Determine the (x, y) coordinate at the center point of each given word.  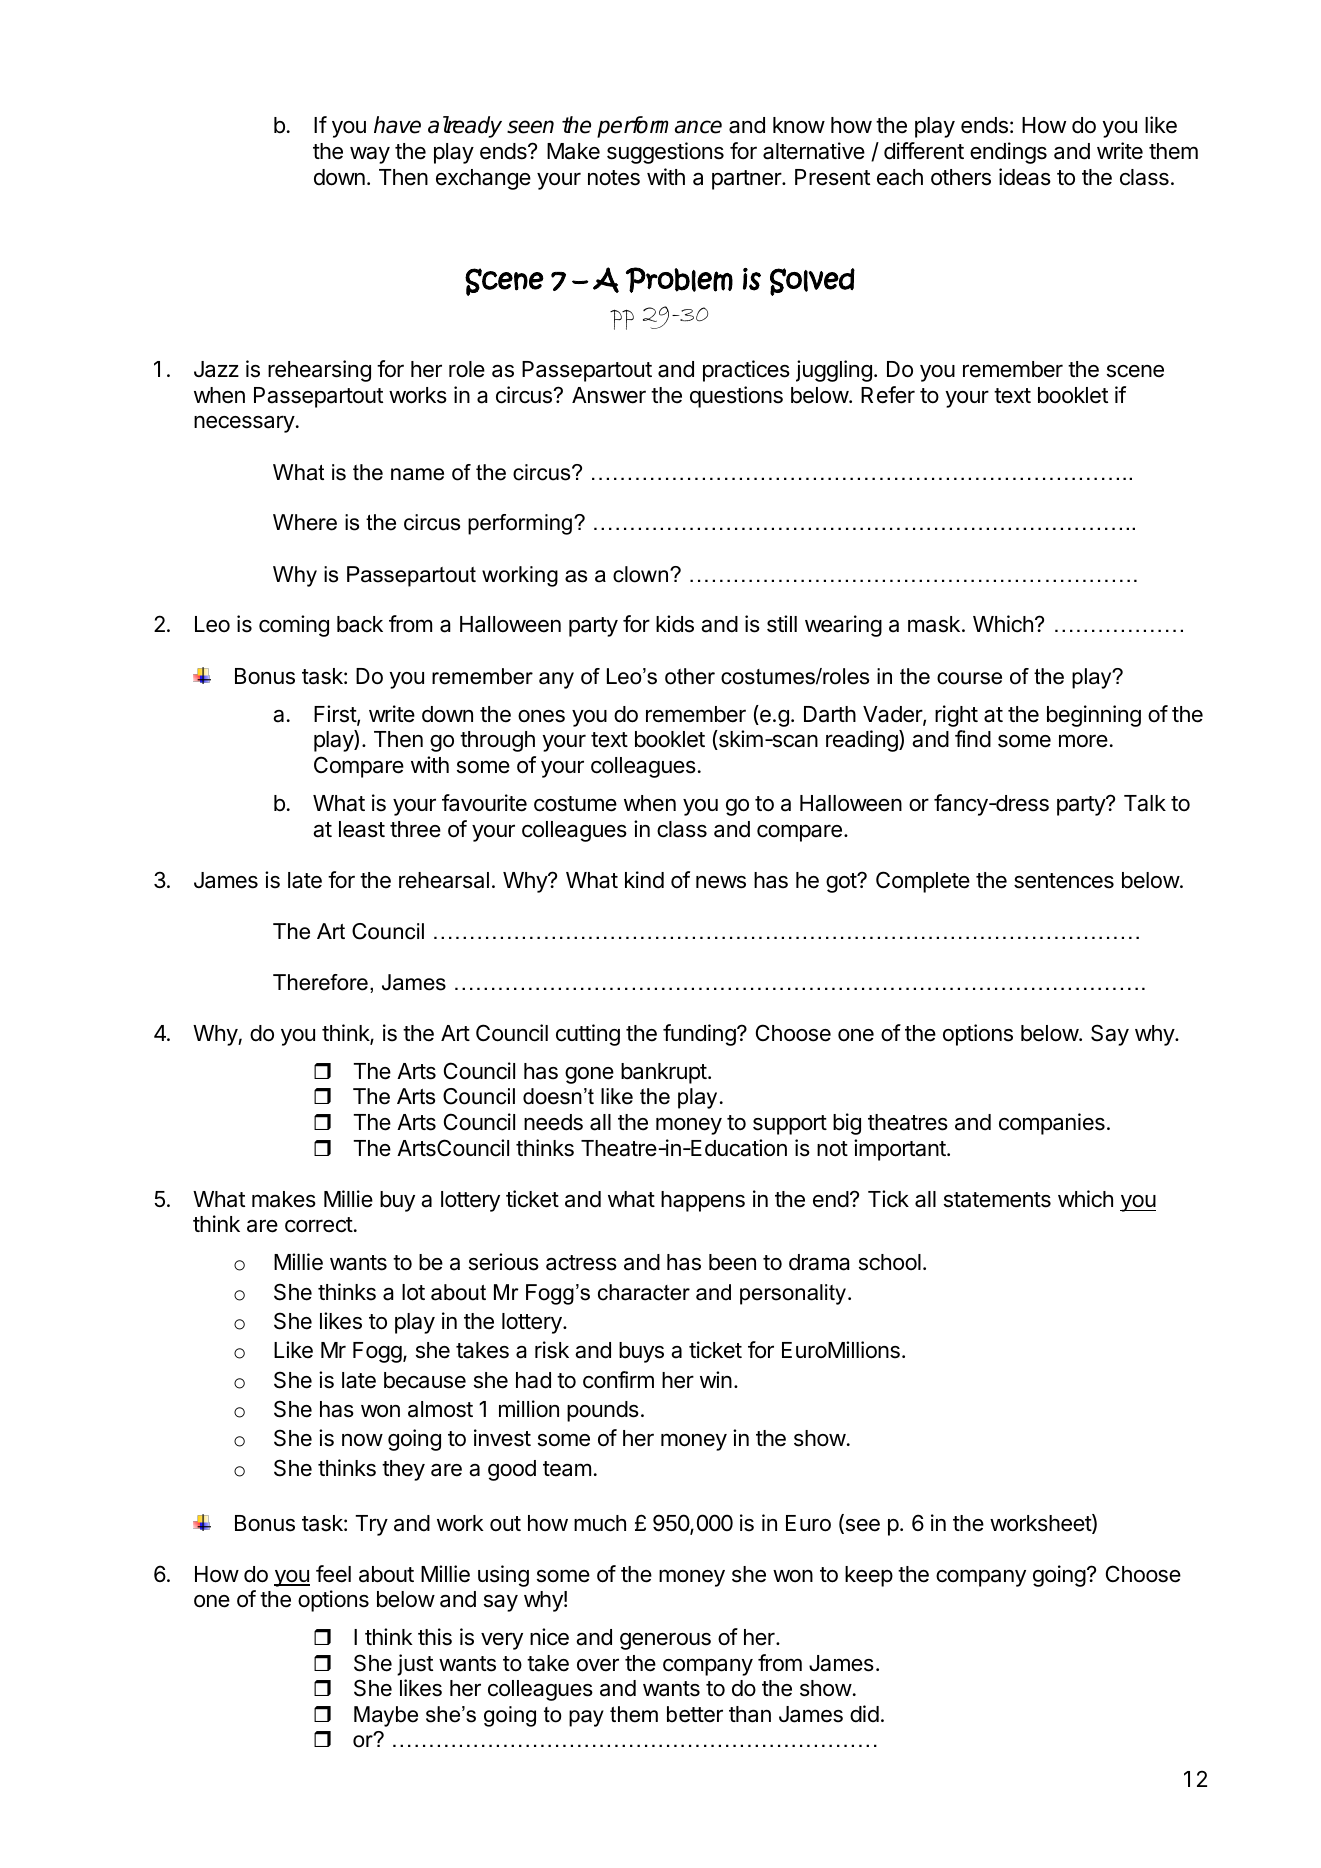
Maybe (386, 1716)
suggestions (665, 153)
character (644, 1292)
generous (665, 1641)
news (721, 882)
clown (642, 574)
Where (305, 522)
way (370, 155)
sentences (1064, 881)
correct (319, 1225)
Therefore (320, 982)
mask (934, 624)
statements (997, 1200)
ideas (1025, 177)
